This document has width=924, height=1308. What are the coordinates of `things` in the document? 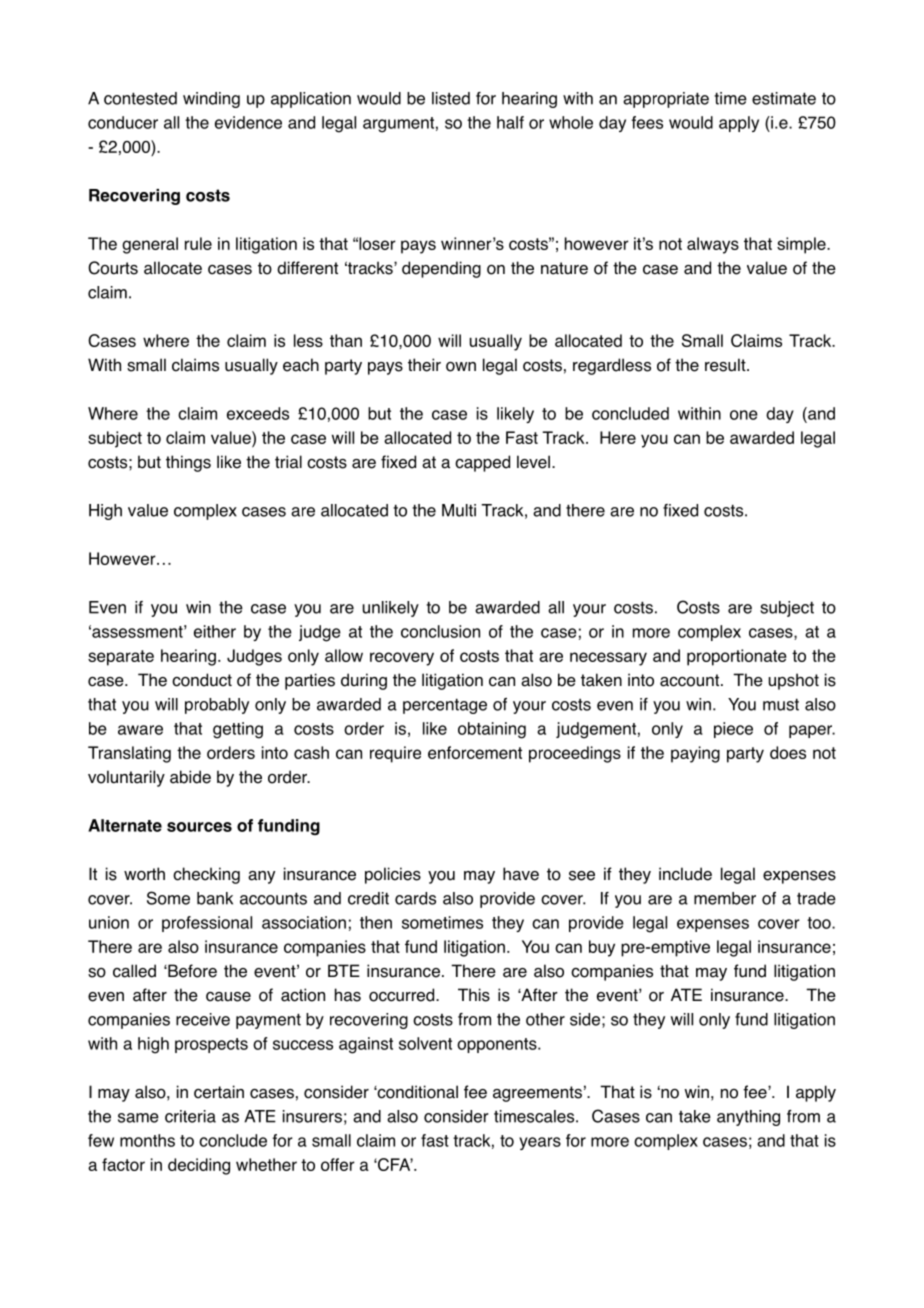 It's located at (188, 463).
